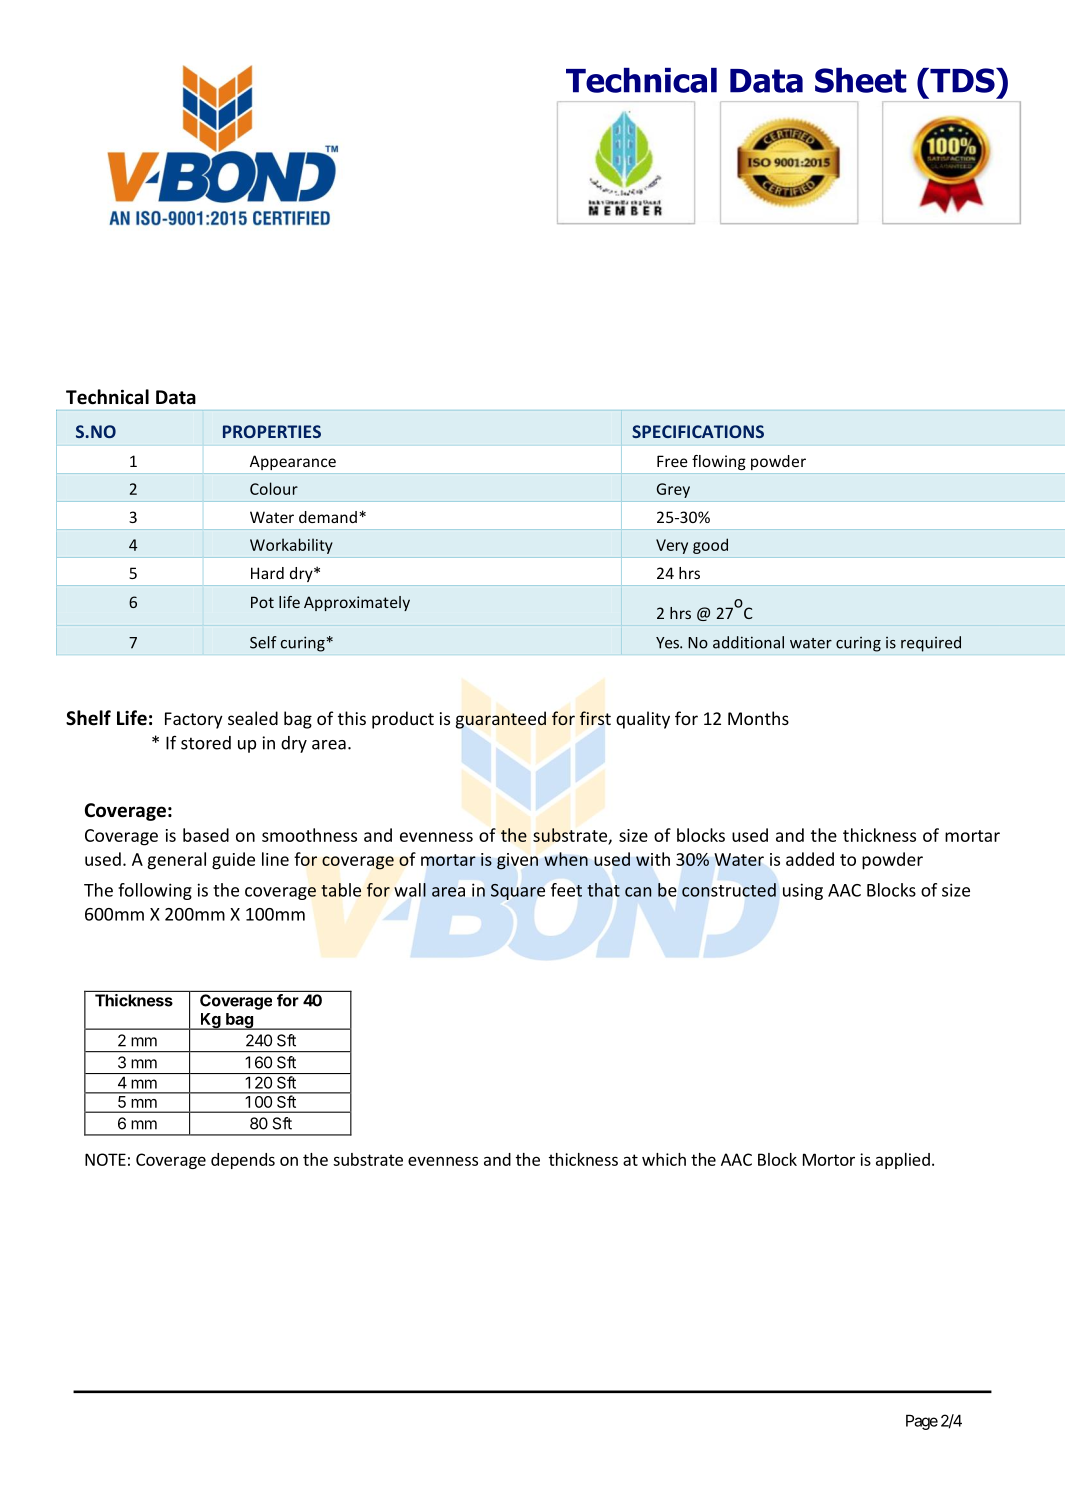  Describe the element at coordinates (903, 1161) in the screenshot. I see `applied` at that location.
